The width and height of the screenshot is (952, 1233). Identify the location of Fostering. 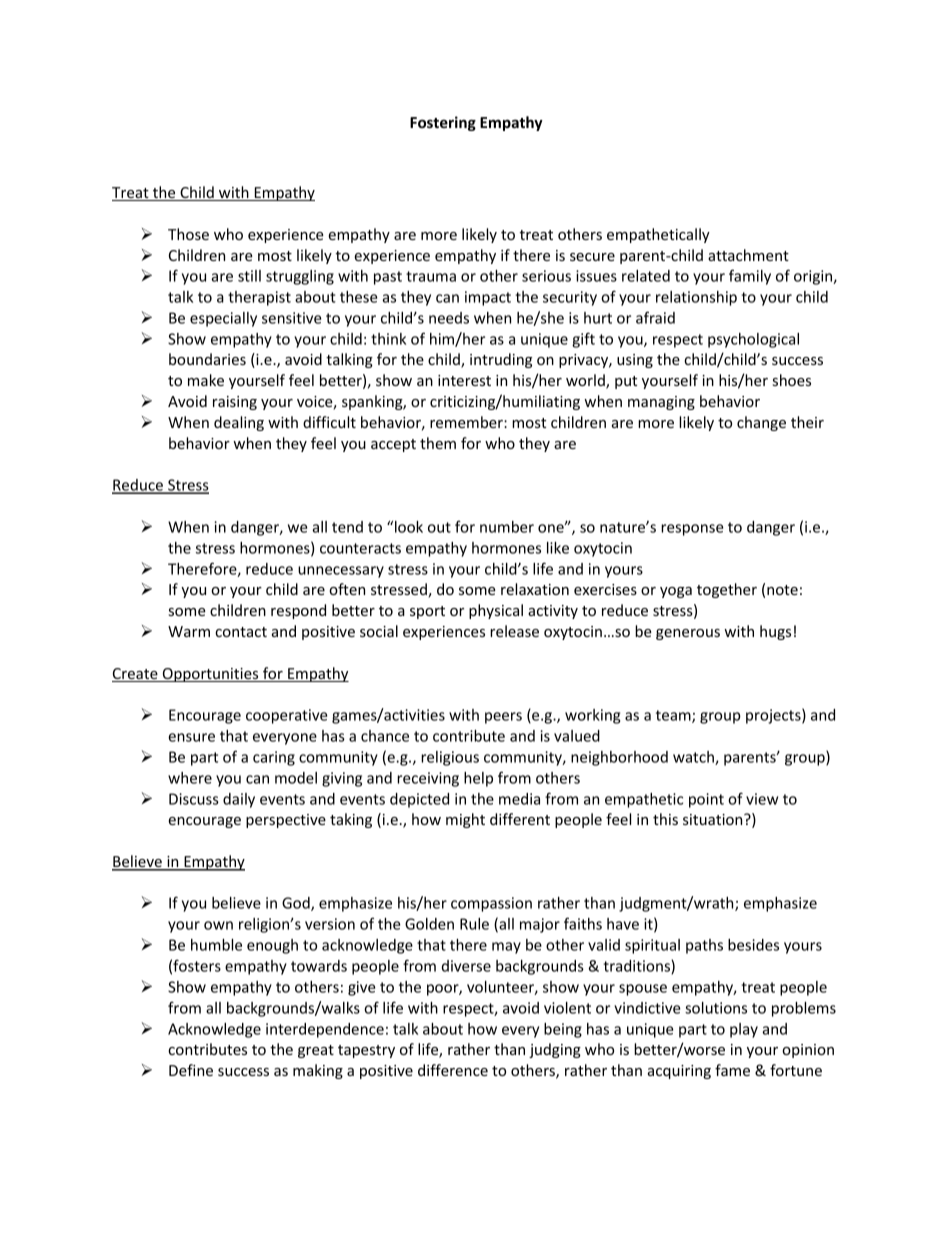
(443, 123).
